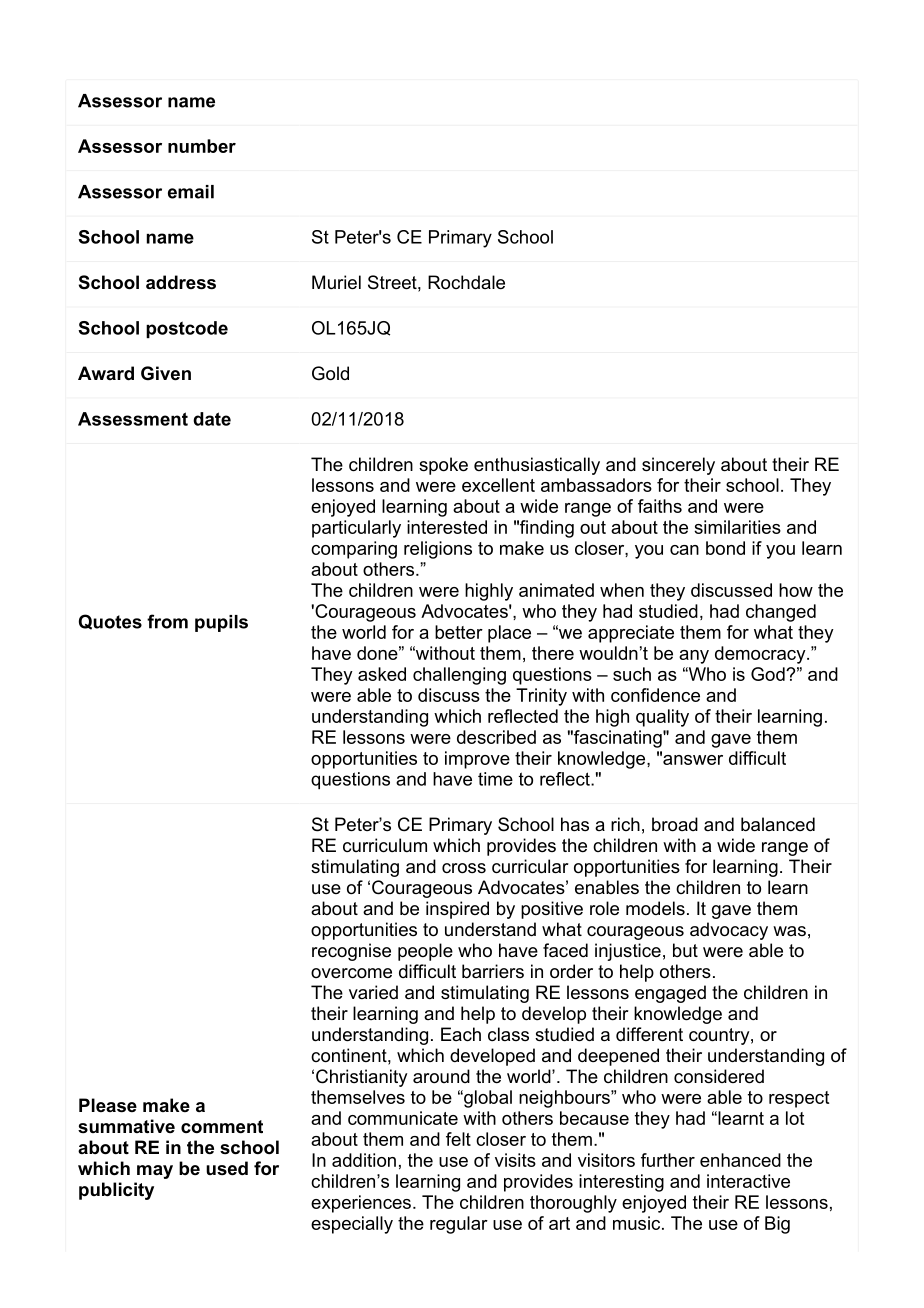 The width and height of the screenshot is (924, 1308). I want to click on Muriel, so click(336, 282).
